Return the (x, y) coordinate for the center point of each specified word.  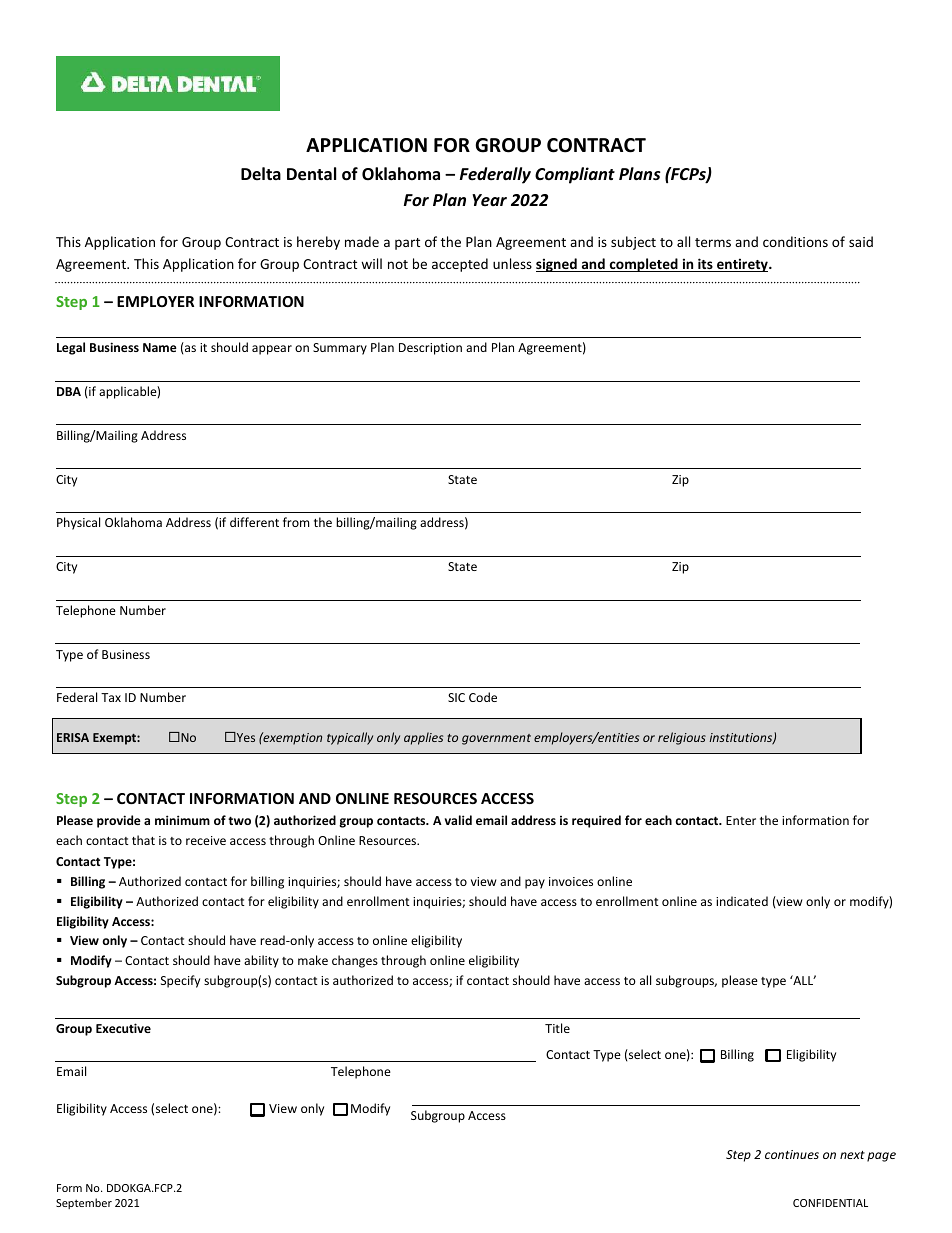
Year (489, 200)
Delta (261, 173)
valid (458, 820)
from (296, 522)
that (143, 840)
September (84, 1203)
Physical (78, 523)
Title (557, 1028)
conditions (795, 241)
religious (682, 738)
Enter (741, 820)
